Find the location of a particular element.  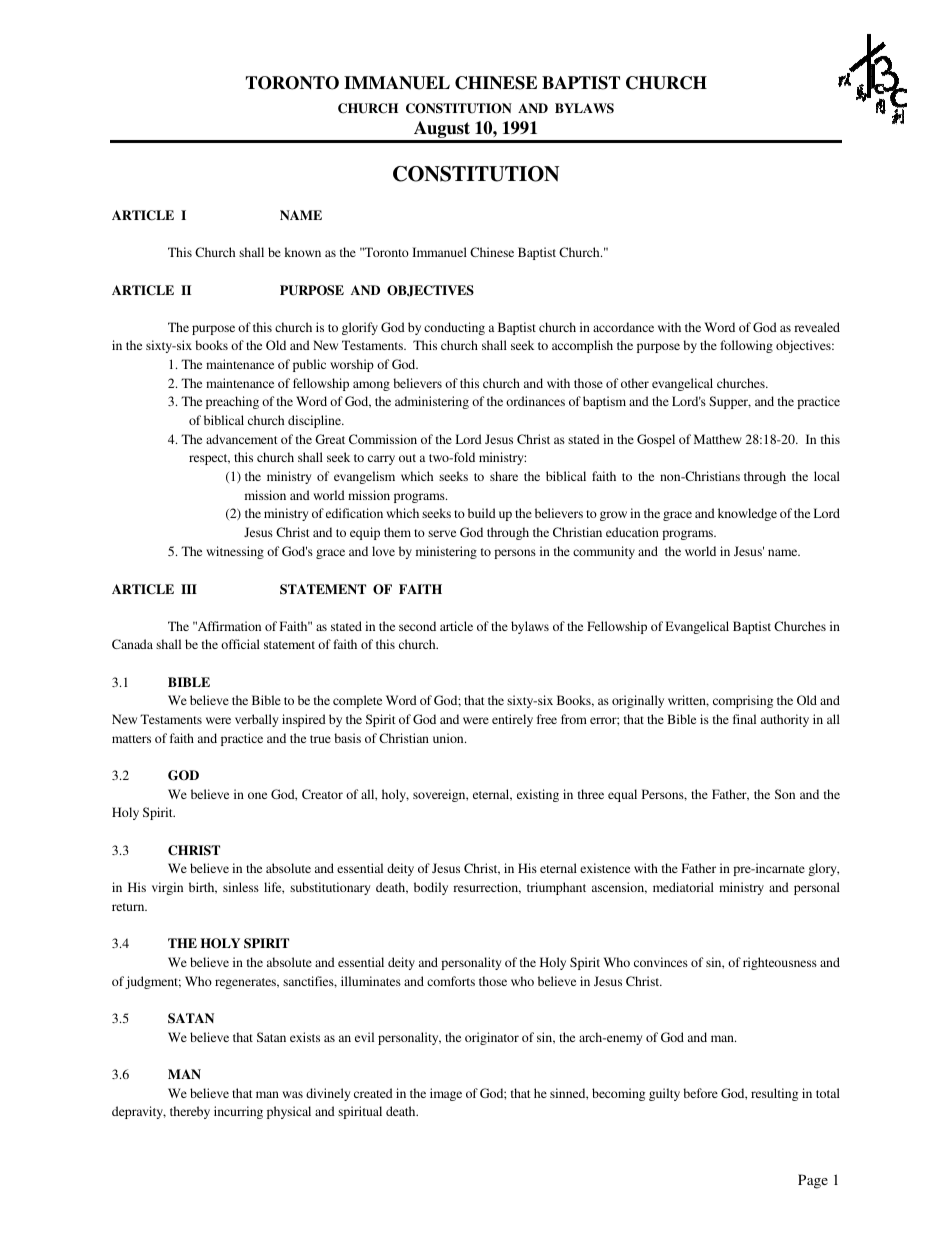

known is located at coordinates (303, 252).
